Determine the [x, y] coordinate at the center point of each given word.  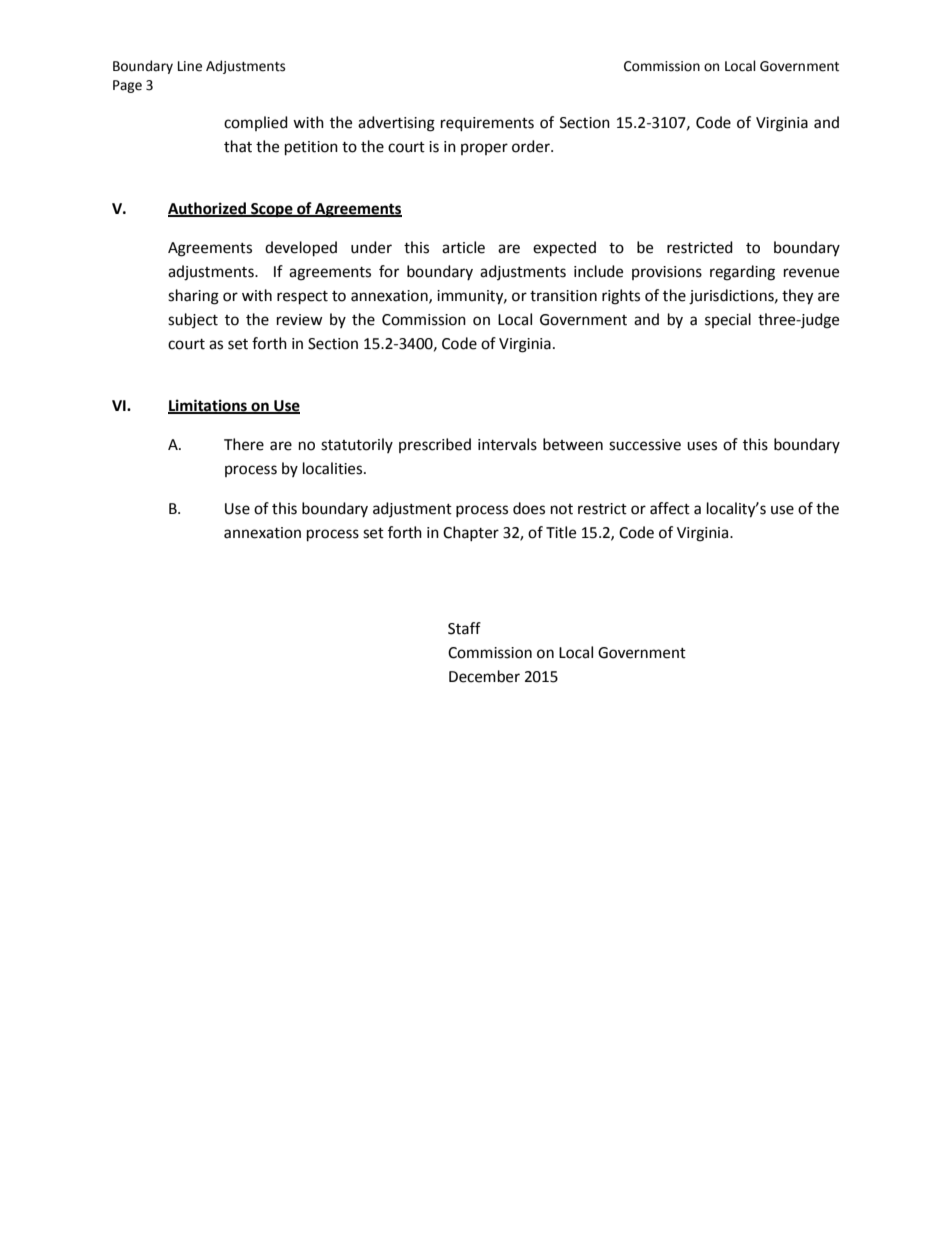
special [728, 320]
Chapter [471, 533]
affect [670, 508]
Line [190, 66]
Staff [464, 628]
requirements [487, 124]
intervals [507, 444]
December [484, 676]
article [463, 247]
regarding [742, 273]
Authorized [208, 209]
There [244, 444]
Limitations [208, 406]
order [532, 146]
